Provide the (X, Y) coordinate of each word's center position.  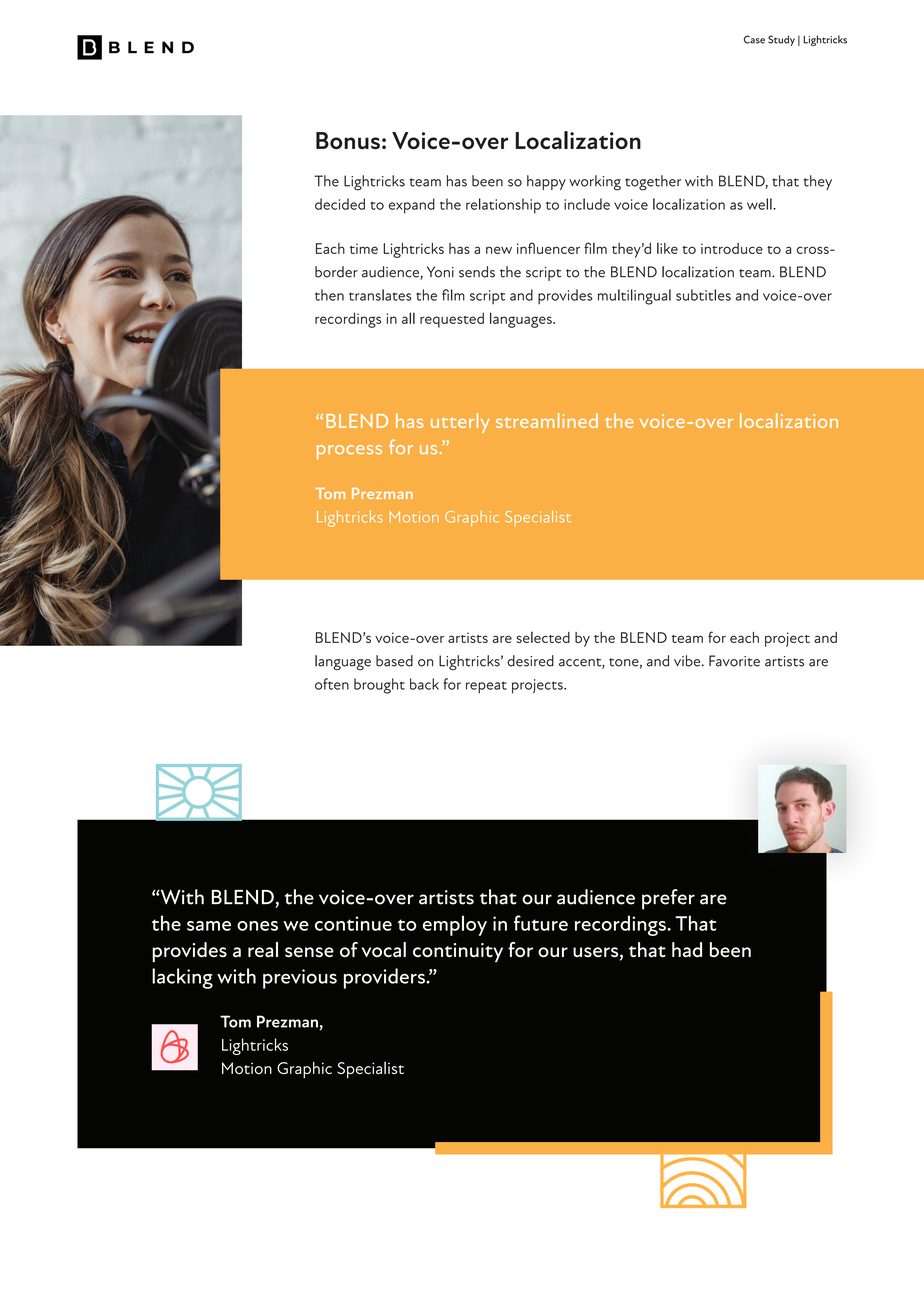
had (687, 949)
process (349, 452)
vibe (688, 661)
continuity (458, 953)
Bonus (348, 141)
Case (754, 39)
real (263, 949)
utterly (460, 423)
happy (546, 182)
